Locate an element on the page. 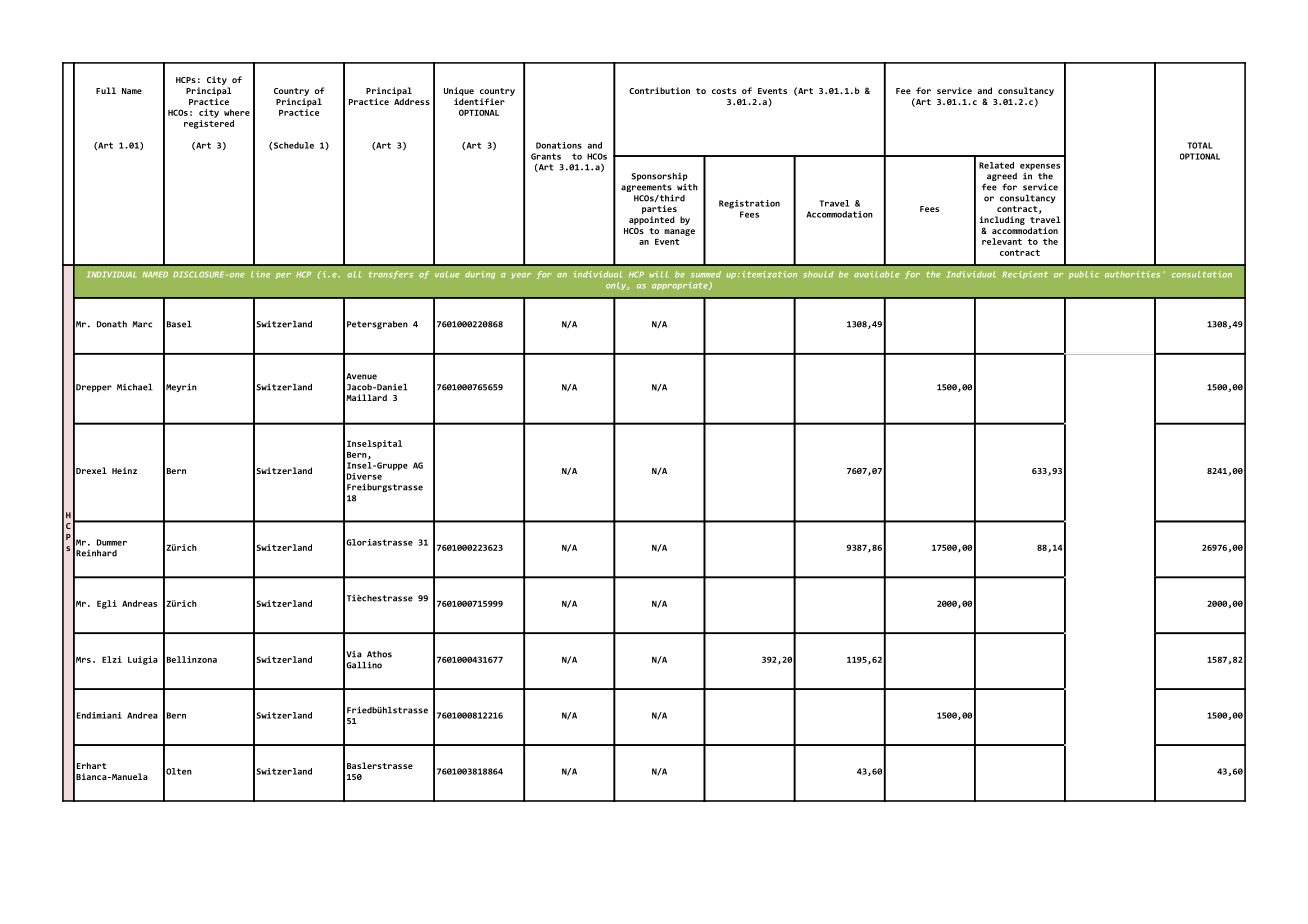 This page has width=1308, height=924. line is located at coordinates (260, 274).
